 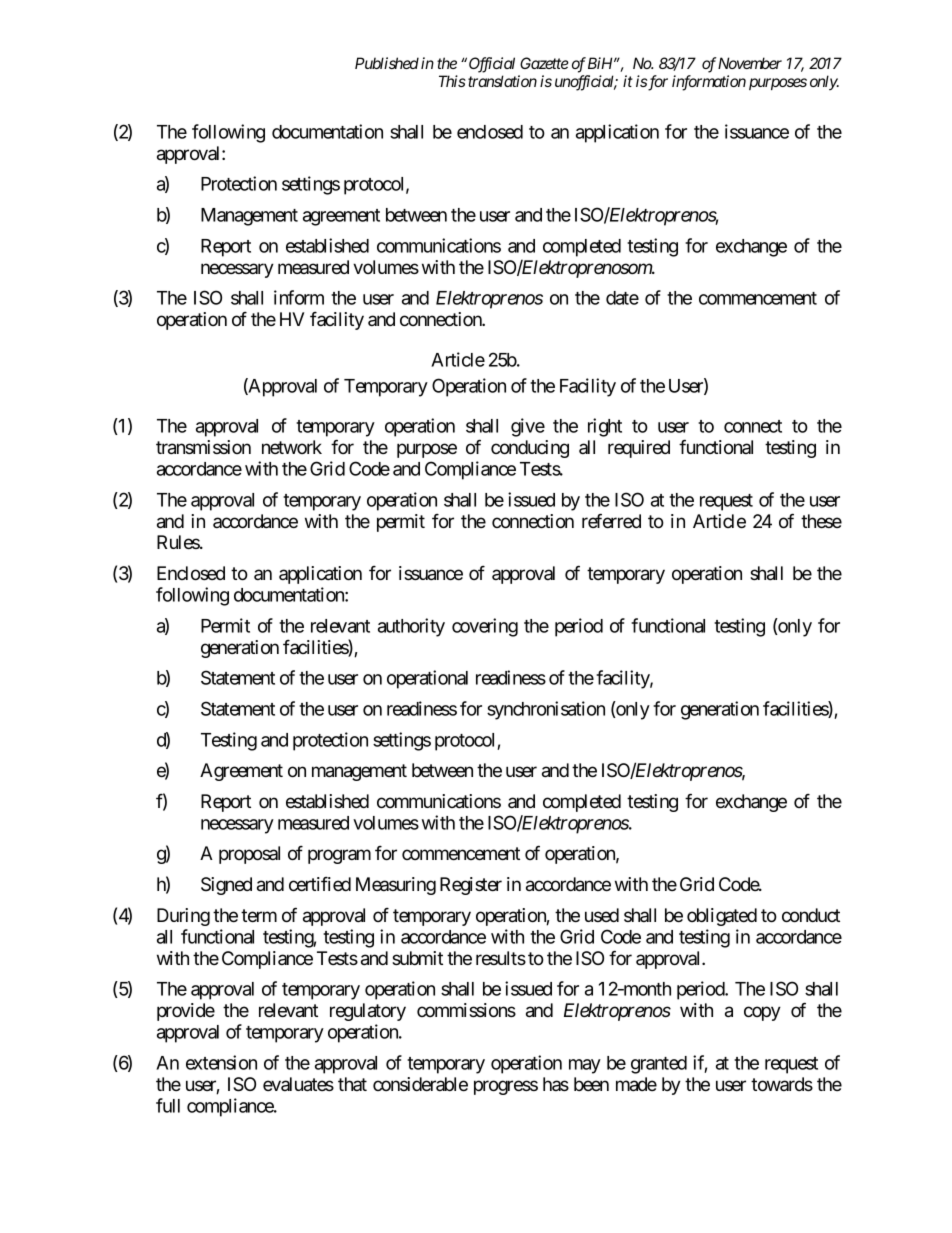 I want to click on translation, so click(x=502, y=81).
